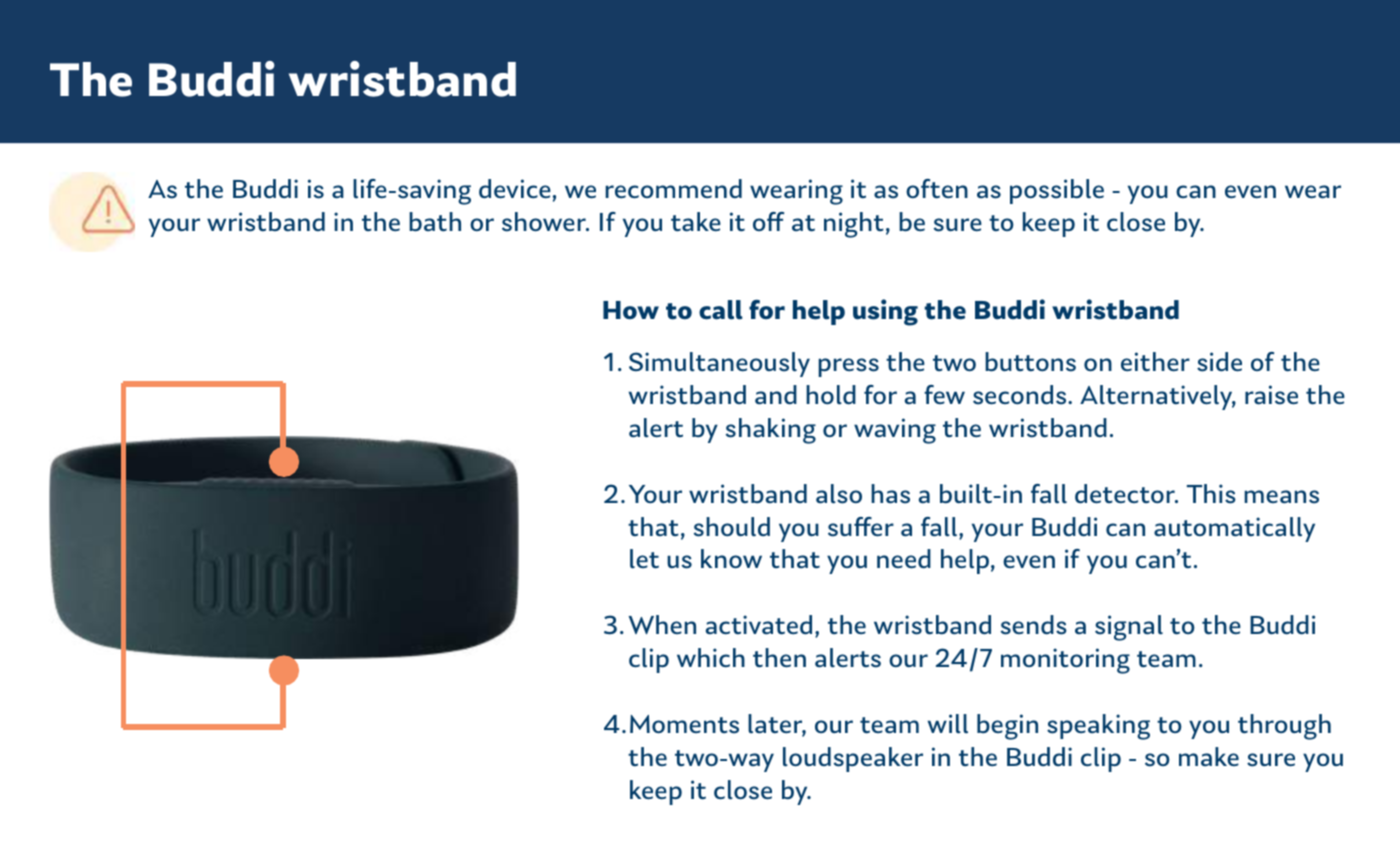  What do you see at coordinates (732, 527) in the image?
I see `should` at bounding box center [732, 527].
